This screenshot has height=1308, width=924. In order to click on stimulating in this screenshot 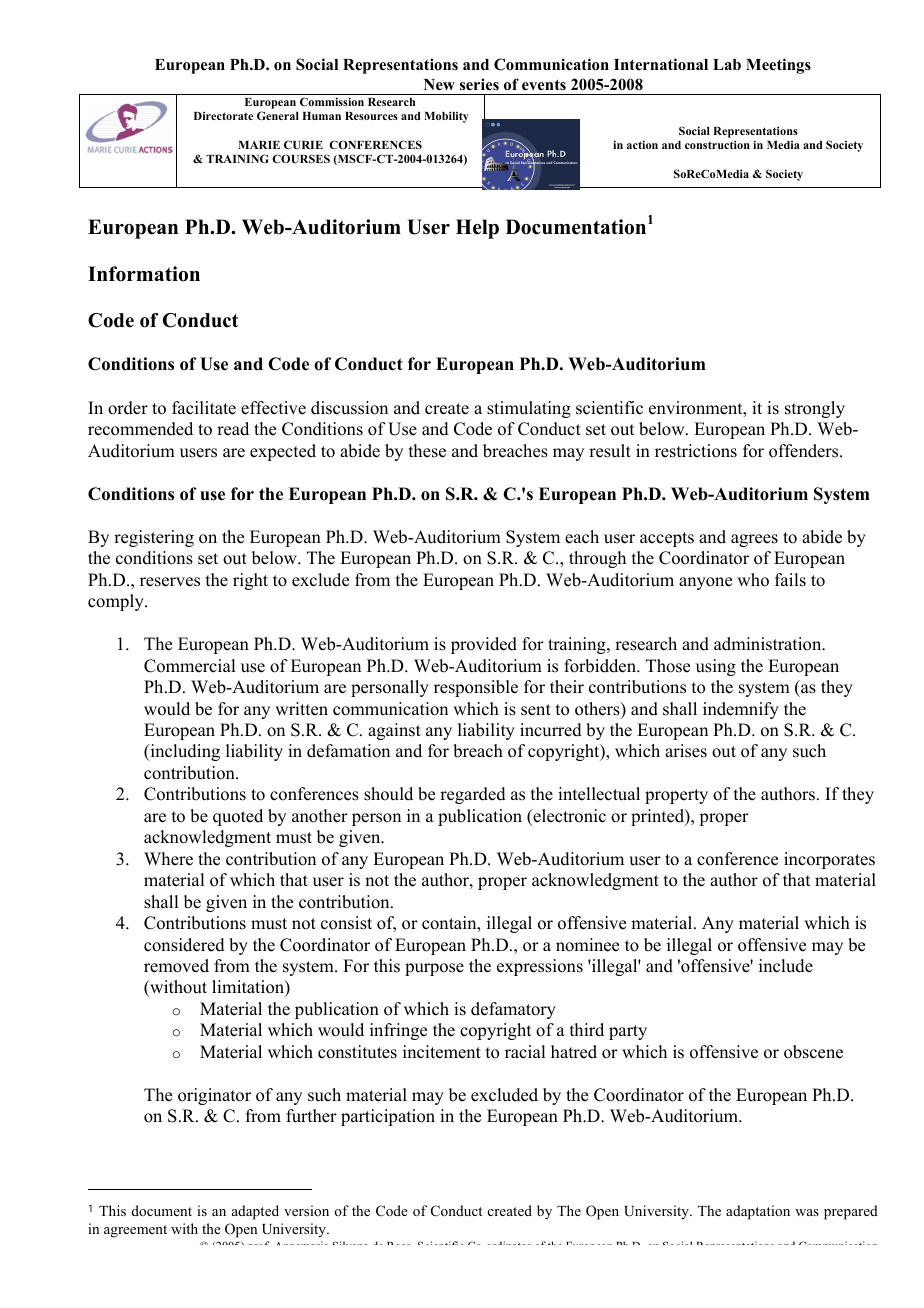, I will do `click(529, 409)`.
